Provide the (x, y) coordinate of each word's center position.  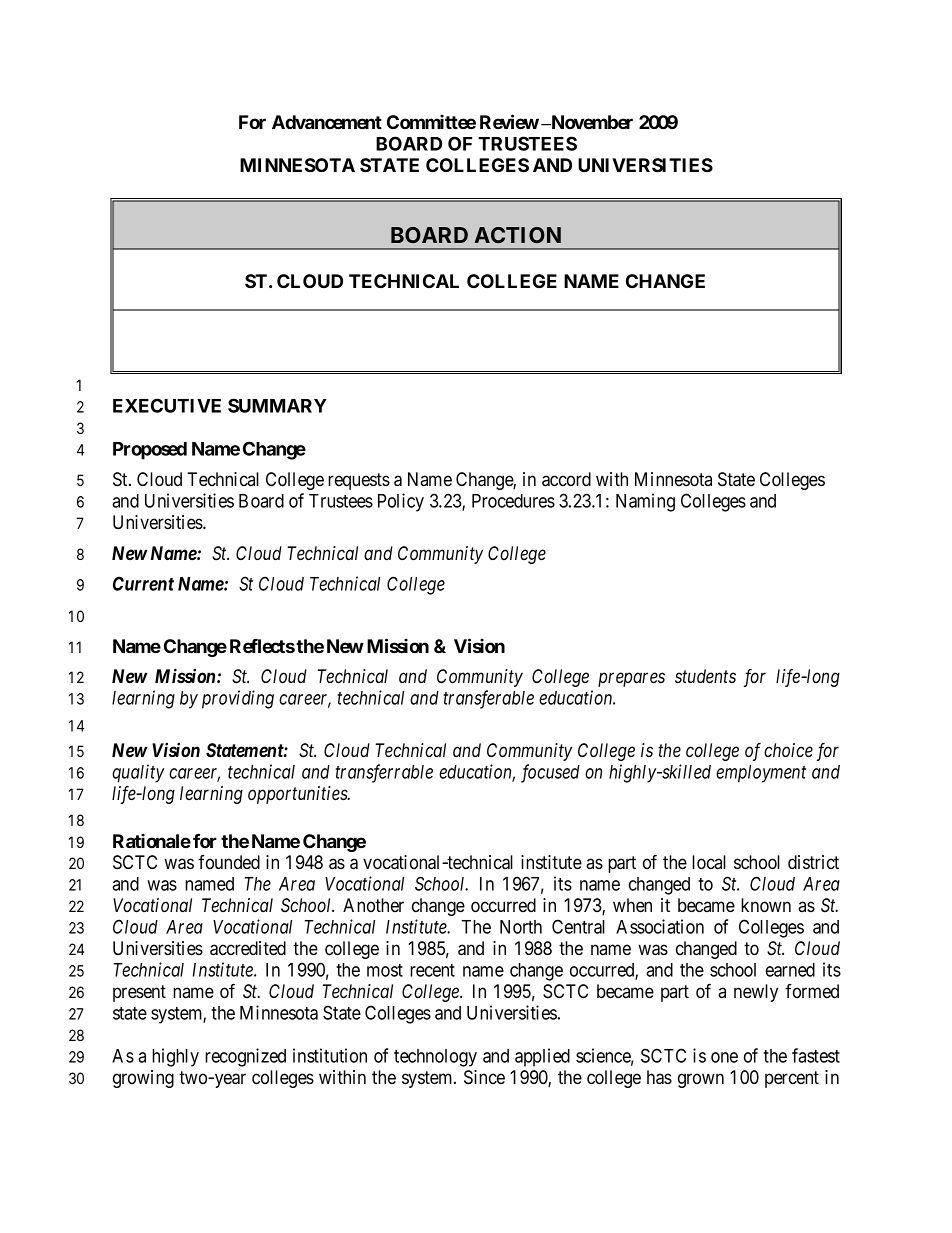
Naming (645, 502)
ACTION (517, 235)
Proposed (150, 451)
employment (761, 774)
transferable (488, 699)
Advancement (327, 122)
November (591, 122)
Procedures (513, 501)
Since (484, 1077)
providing (238, 699)
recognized (245, 1057)
